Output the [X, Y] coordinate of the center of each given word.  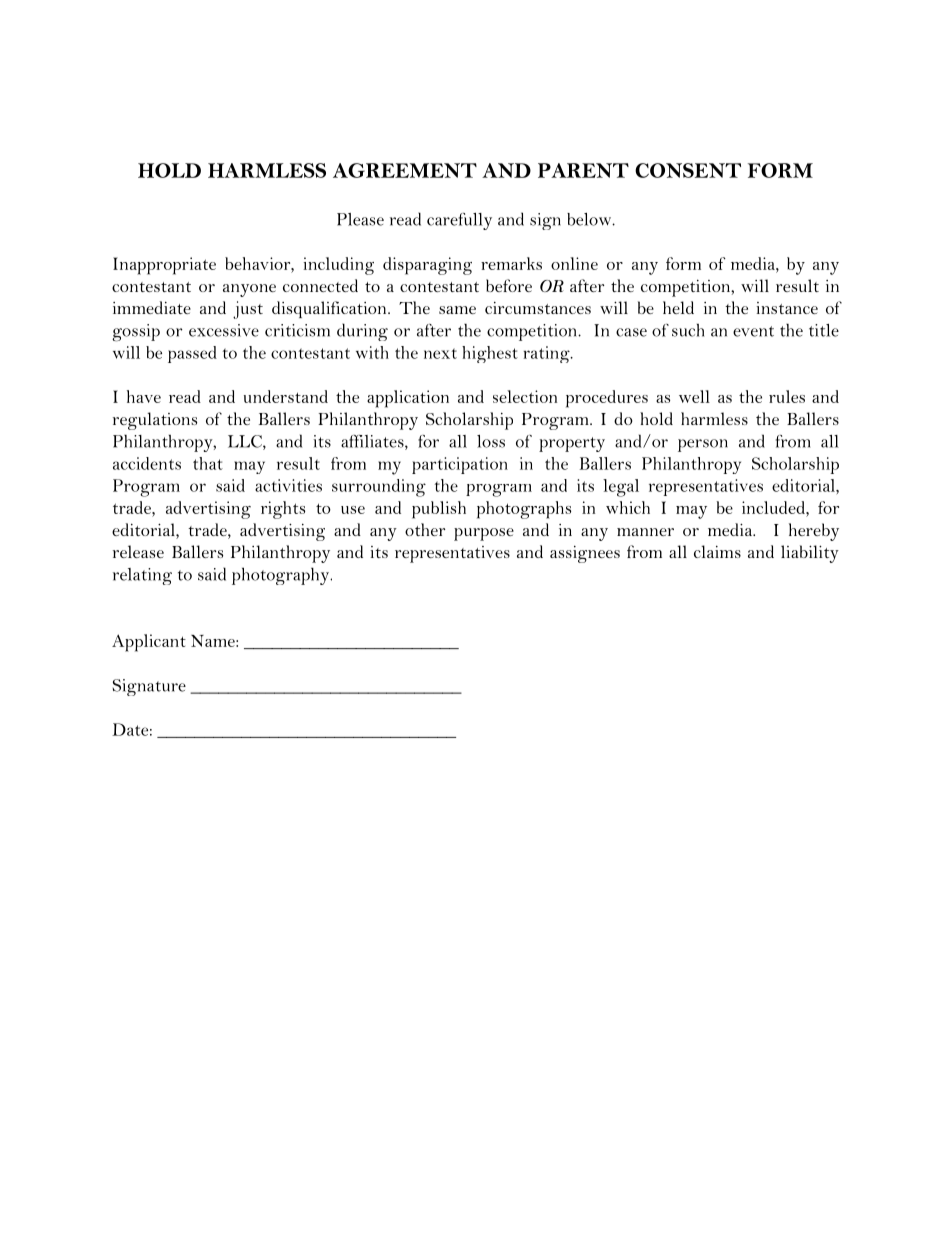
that [208, 463]
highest [490, 354]
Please [360, 219]
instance [787, 308]
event [753, 331]
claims [717, 551]
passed [192, 354]
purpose [484, 534]
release [138, 551]
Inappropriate [164, 266]
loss [491, 441]
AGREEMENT [405, 170]
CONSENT [688, 170]
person [703, 445]
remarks [511, 263]
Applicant [149, 643]
